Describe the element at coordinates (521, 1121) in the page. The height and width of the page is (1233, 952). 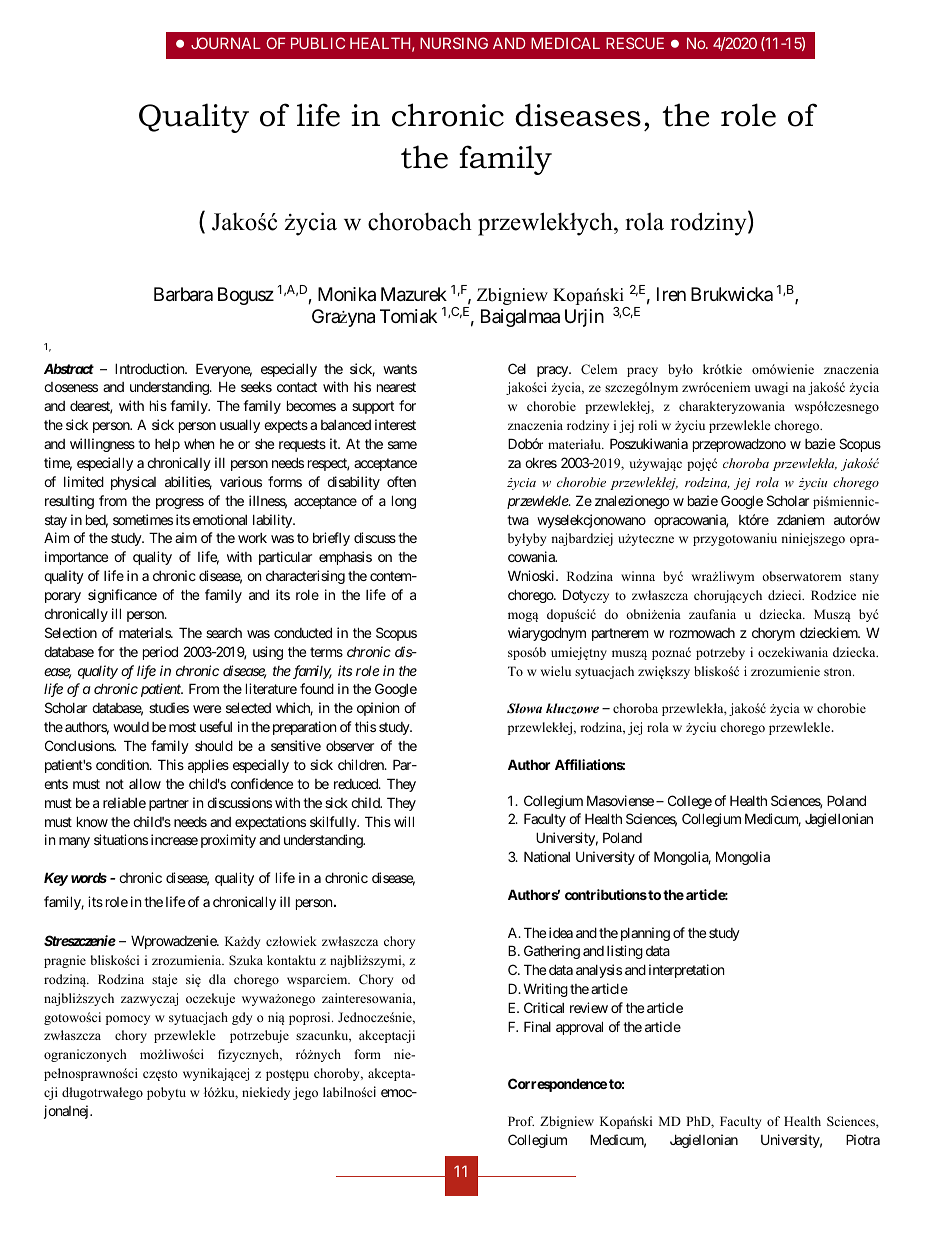
I see `Prof` at that location.
